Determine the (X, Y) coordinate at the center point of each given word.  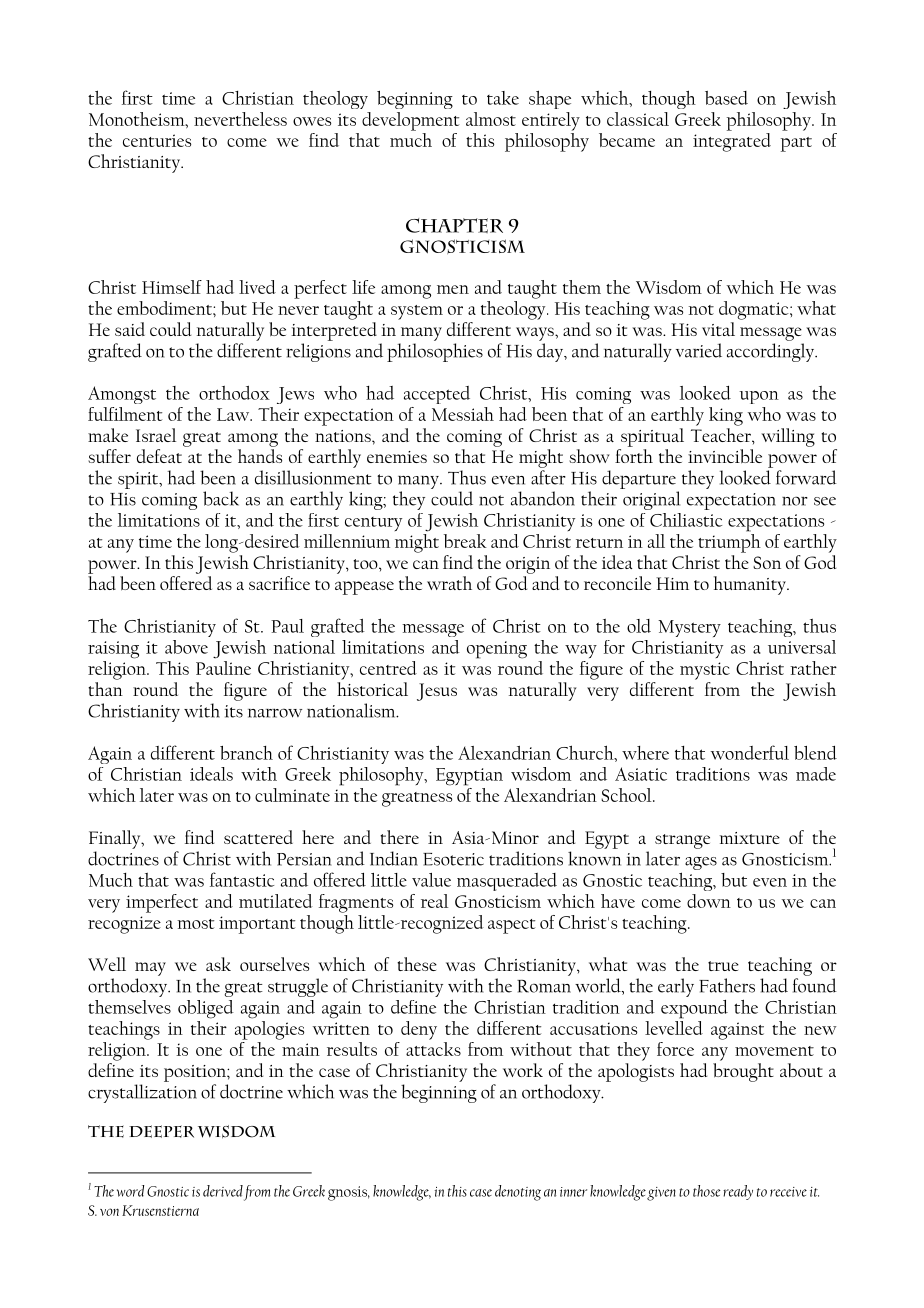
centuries (157, 140)
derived (223, 1191)
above (186, 647)
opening (497, 650)
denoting (518, 1193)
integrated (732, 141)
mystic (705, 671)
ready (738, 1192)
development (410, 121)
